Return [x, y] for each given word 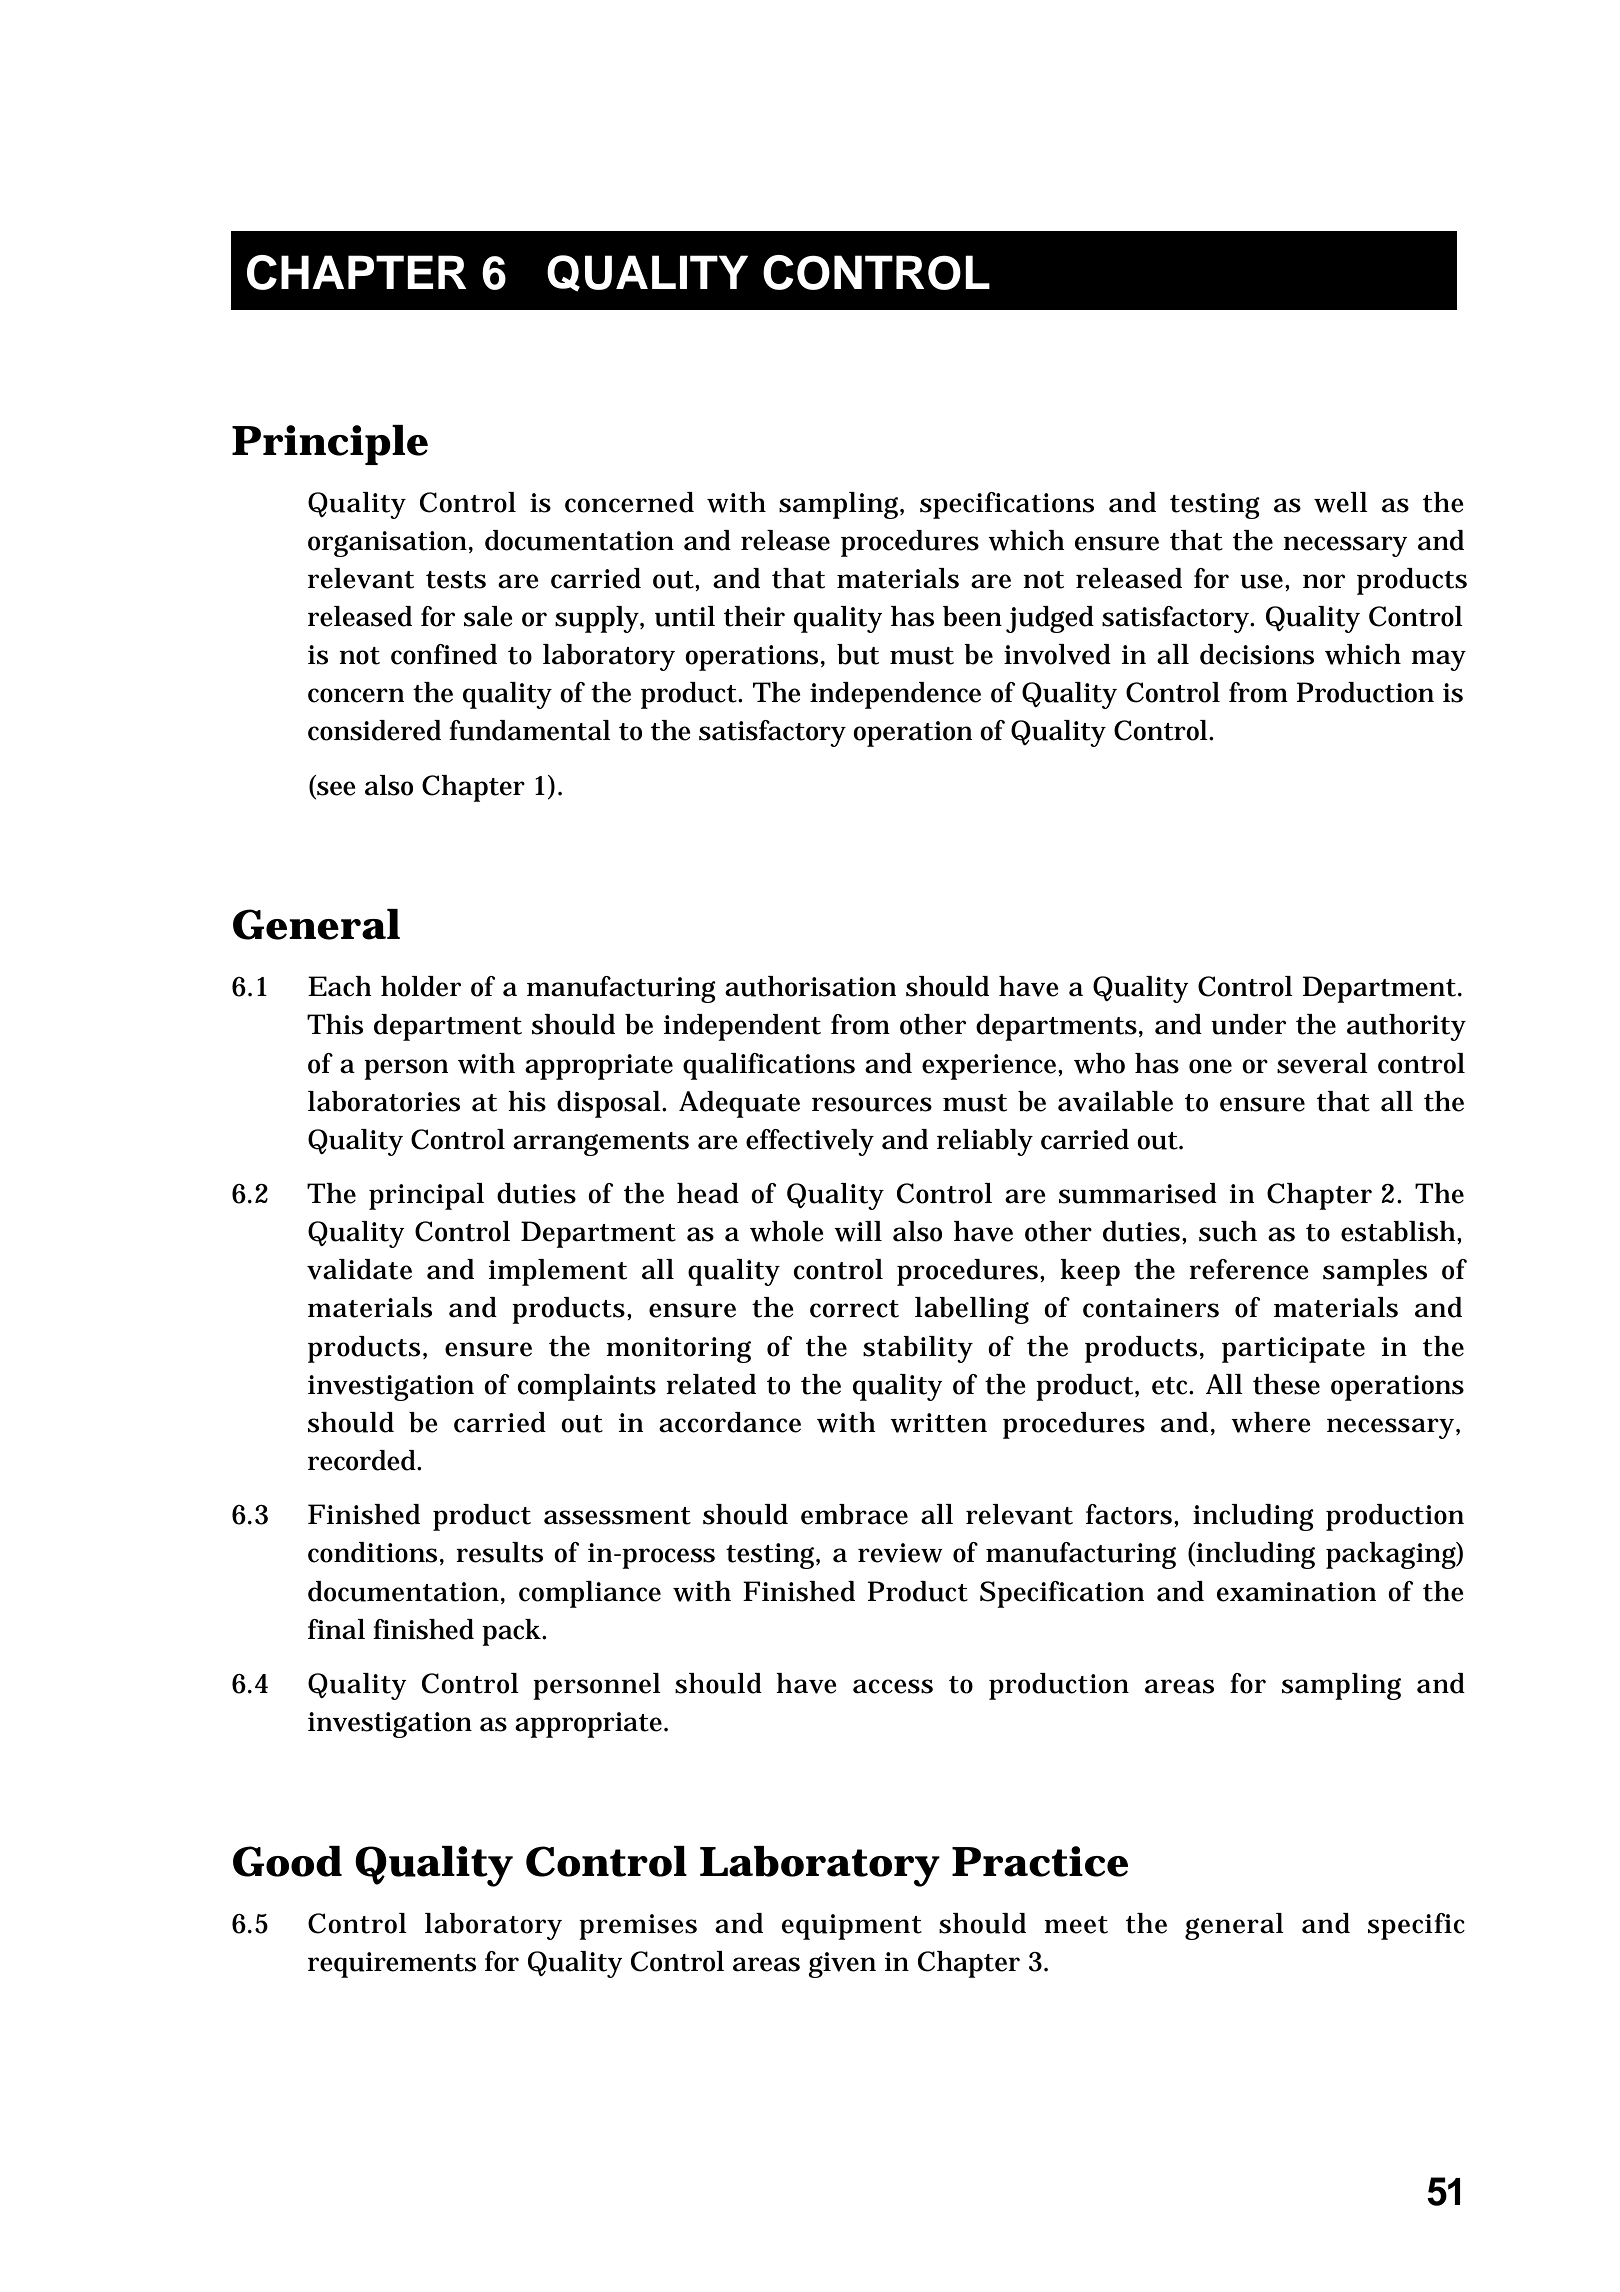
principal [426, 1196]
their [754, 616]
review [900, 1553]
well [1341, 502]
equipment [852, 1927]
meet [1076, 1925]
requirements [392, 1965]
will [858, 1231]
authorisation [810, 986]
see [335, 789]
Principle [330, 445]
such [1228, 1231]
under [1248, 1024]
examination [1296, 1592]
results [499, 1552]
